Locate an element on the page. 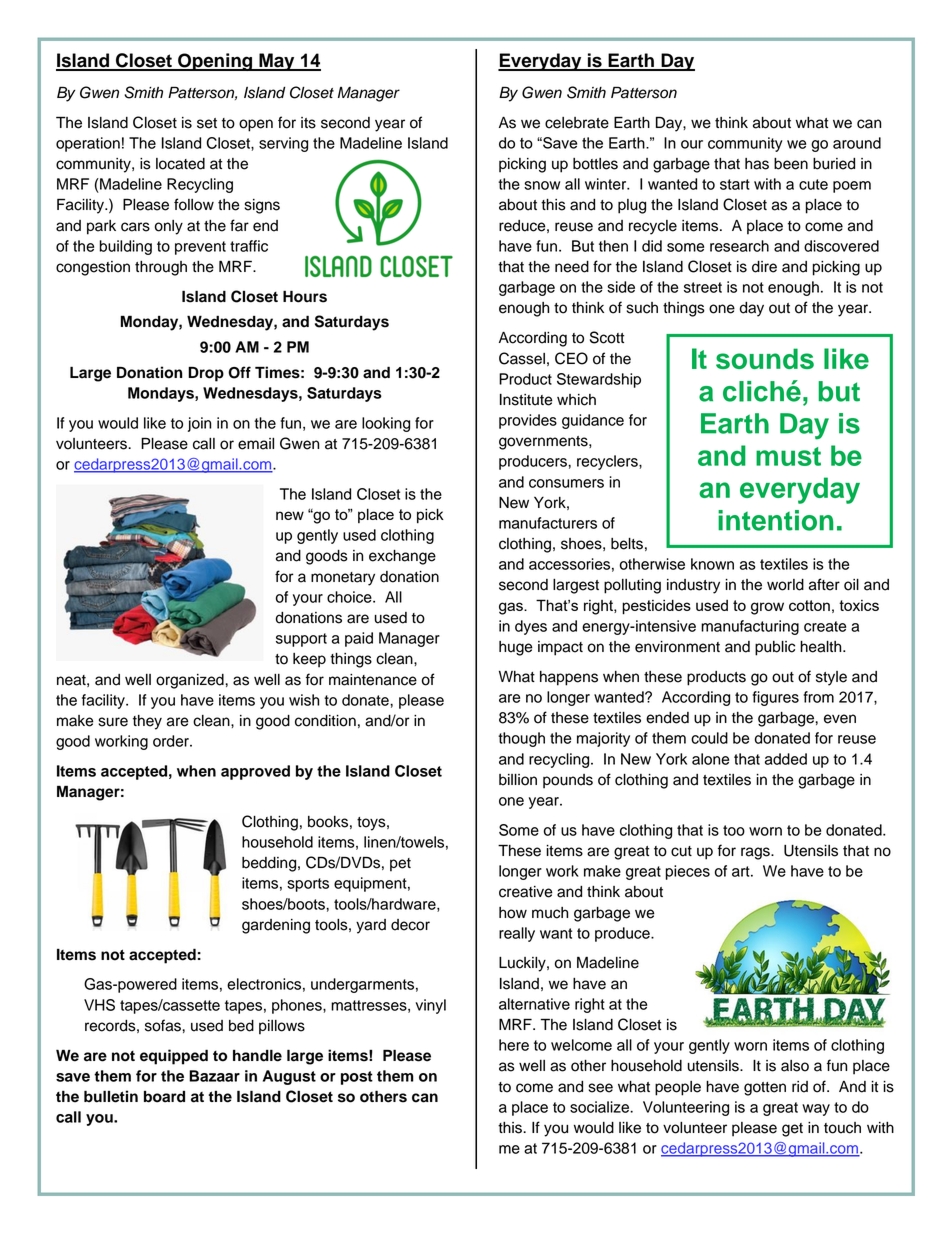  located is located at coordinates (180, 164).
